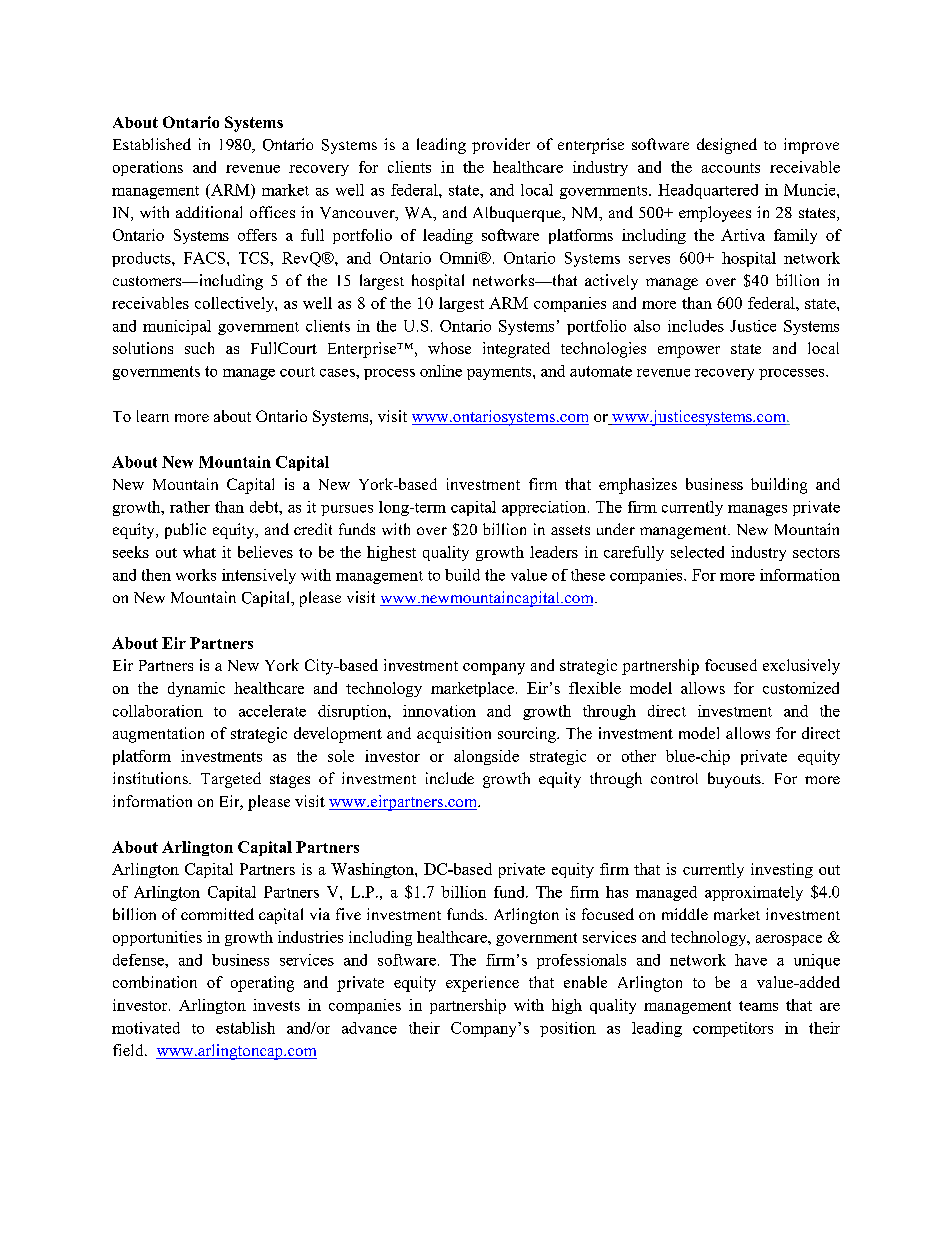 This screenshot has height=1233, width=952. What do you see at coordinates (454, 735) in the screenshot?
I see `acquisition` at bounding box center [454, 735].
